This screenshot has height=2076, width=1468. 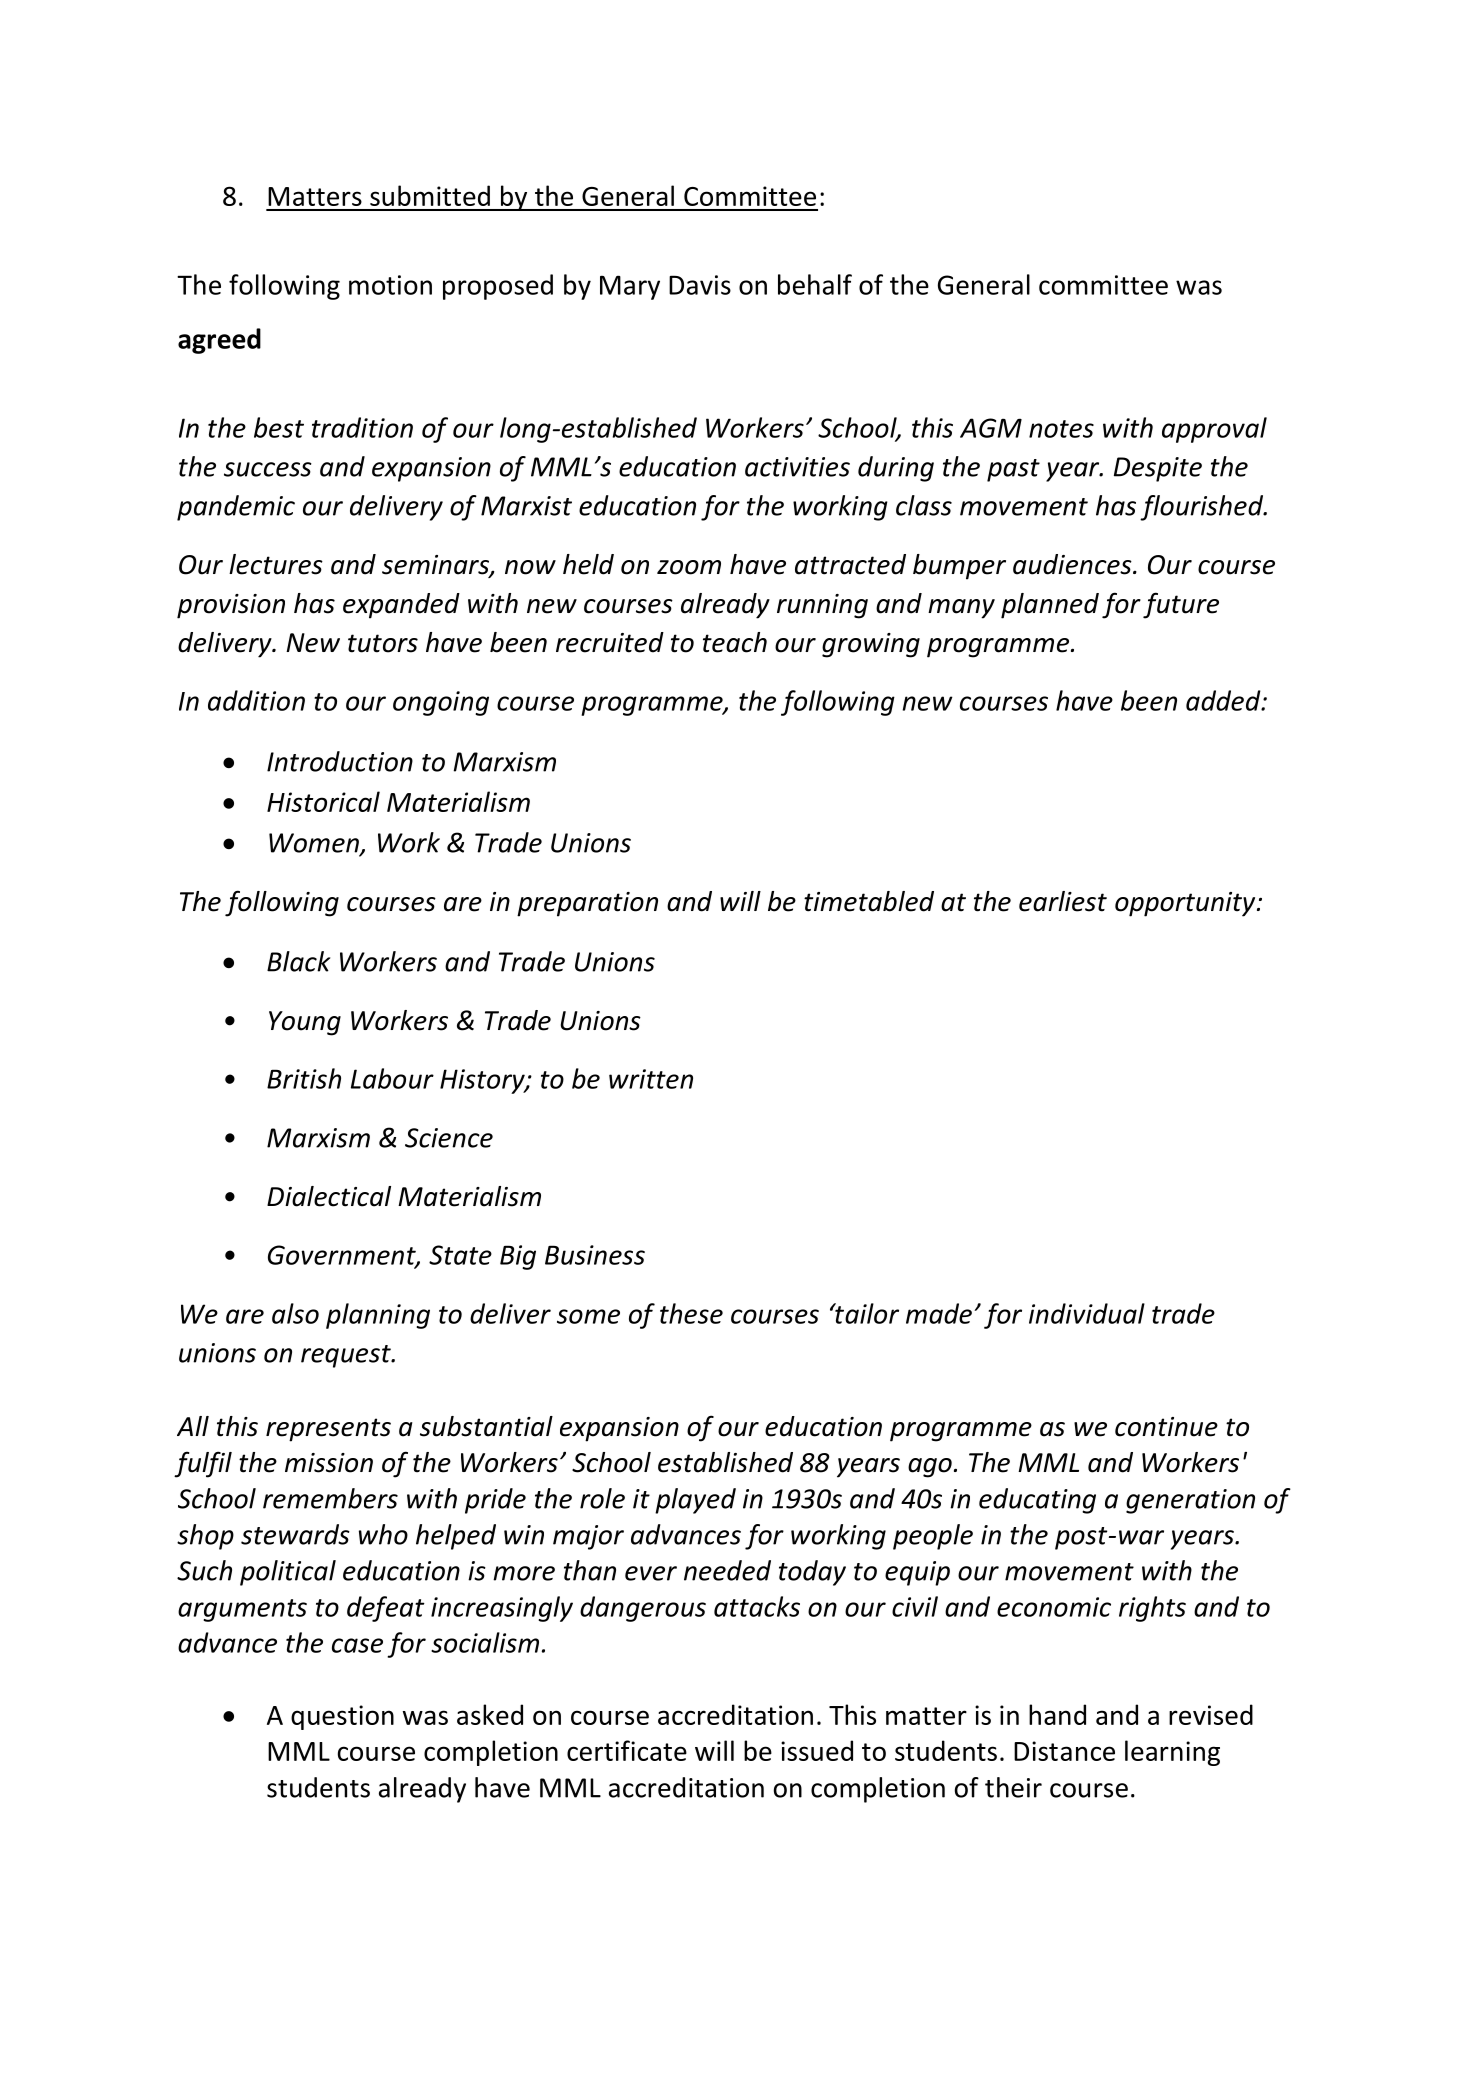 I want to click on teach, so click(x=735, y=642).
